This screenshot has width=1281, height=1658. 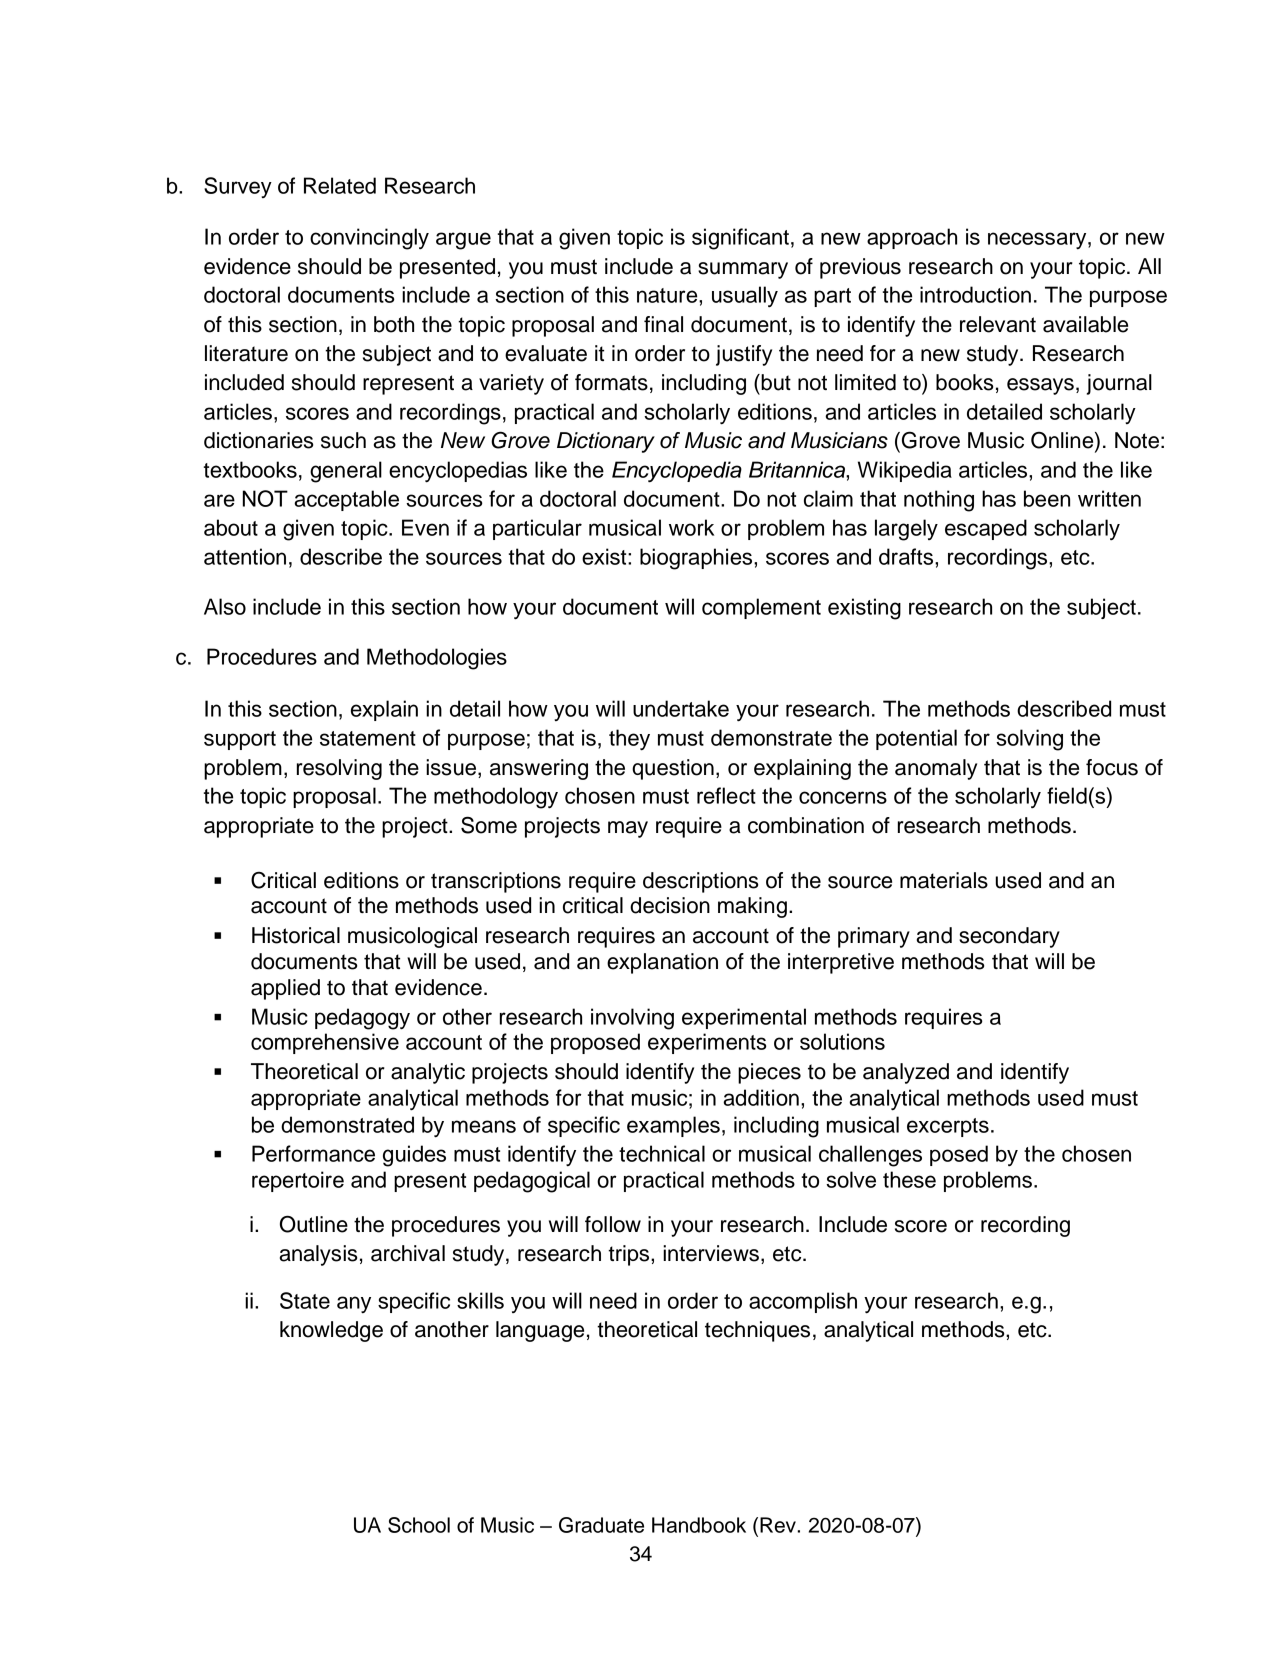 I want to click on introduction, so click(x=975, y=294).
